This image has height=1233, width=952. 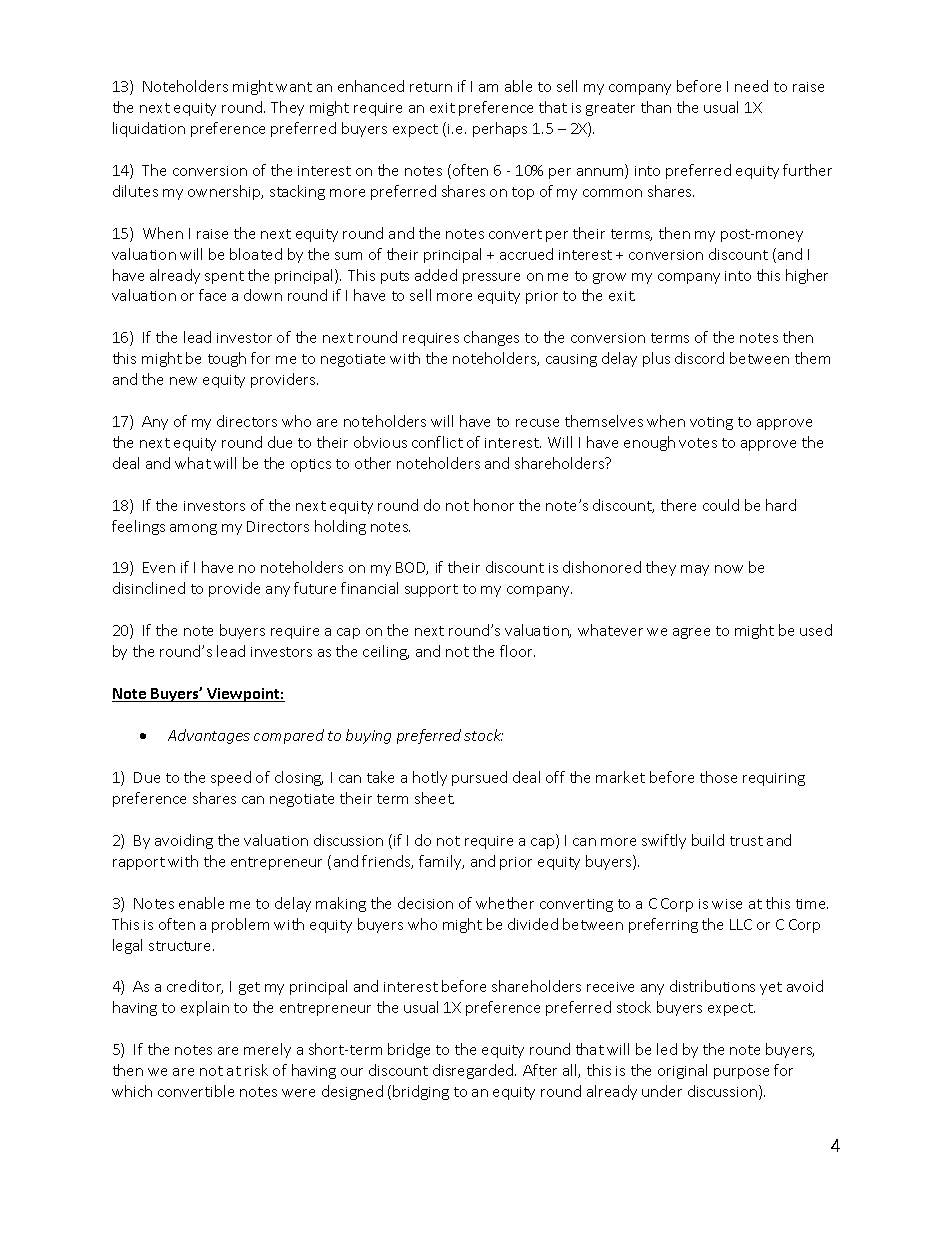 I want to click on voting, so click(x=711, y=423).
